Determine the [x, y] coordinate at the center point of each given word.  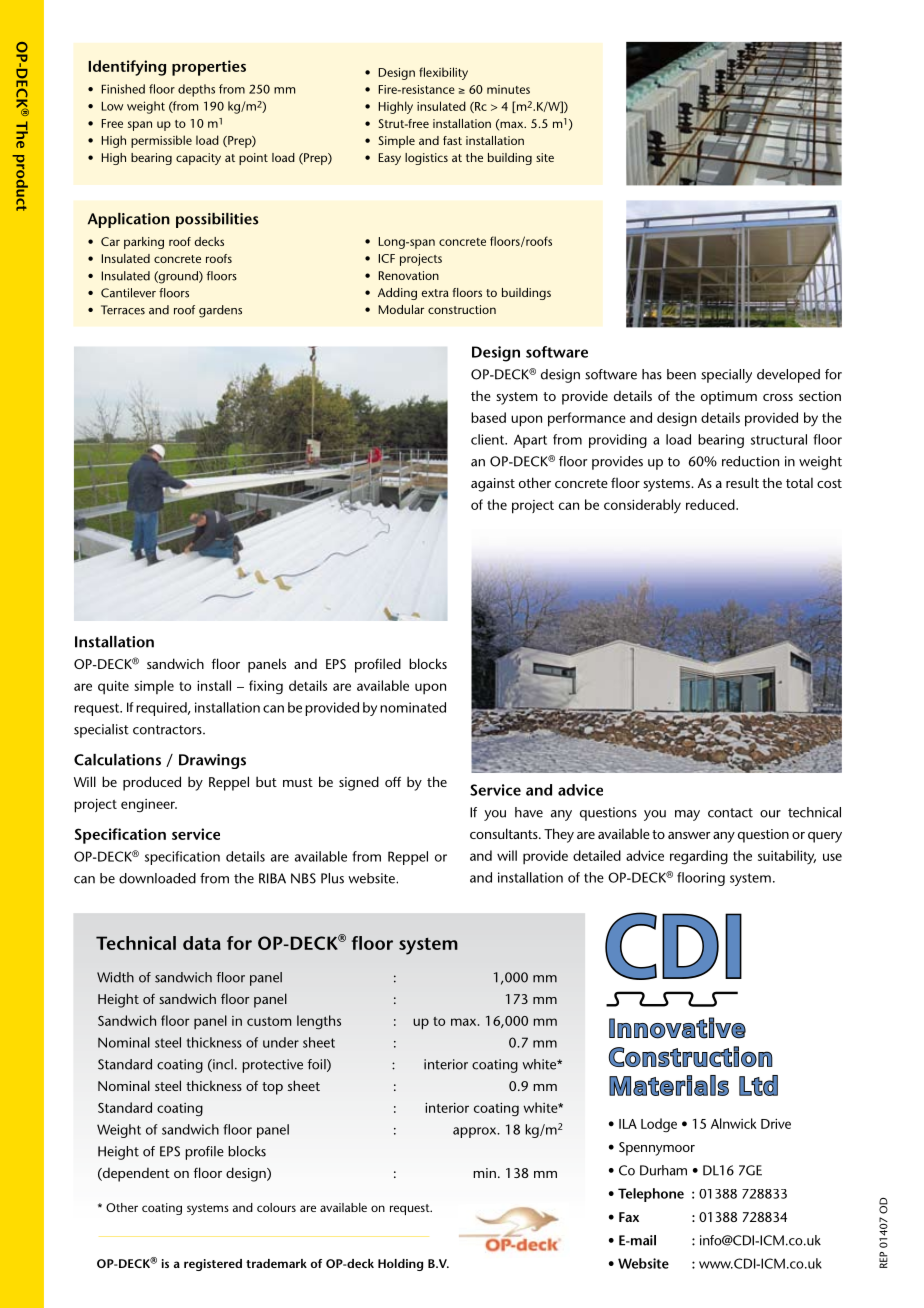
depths [196, 90]
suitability [787, 857]
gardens [220, 311]
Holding [400, 1265]
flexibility [443, 73]
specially [726, 376]
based [488, 417]
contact [730, 813]
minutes [508, 89]
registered [213, 1265]
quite [113, 688]
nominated [413, 707]
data [202, 943]
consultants [505, 833]
